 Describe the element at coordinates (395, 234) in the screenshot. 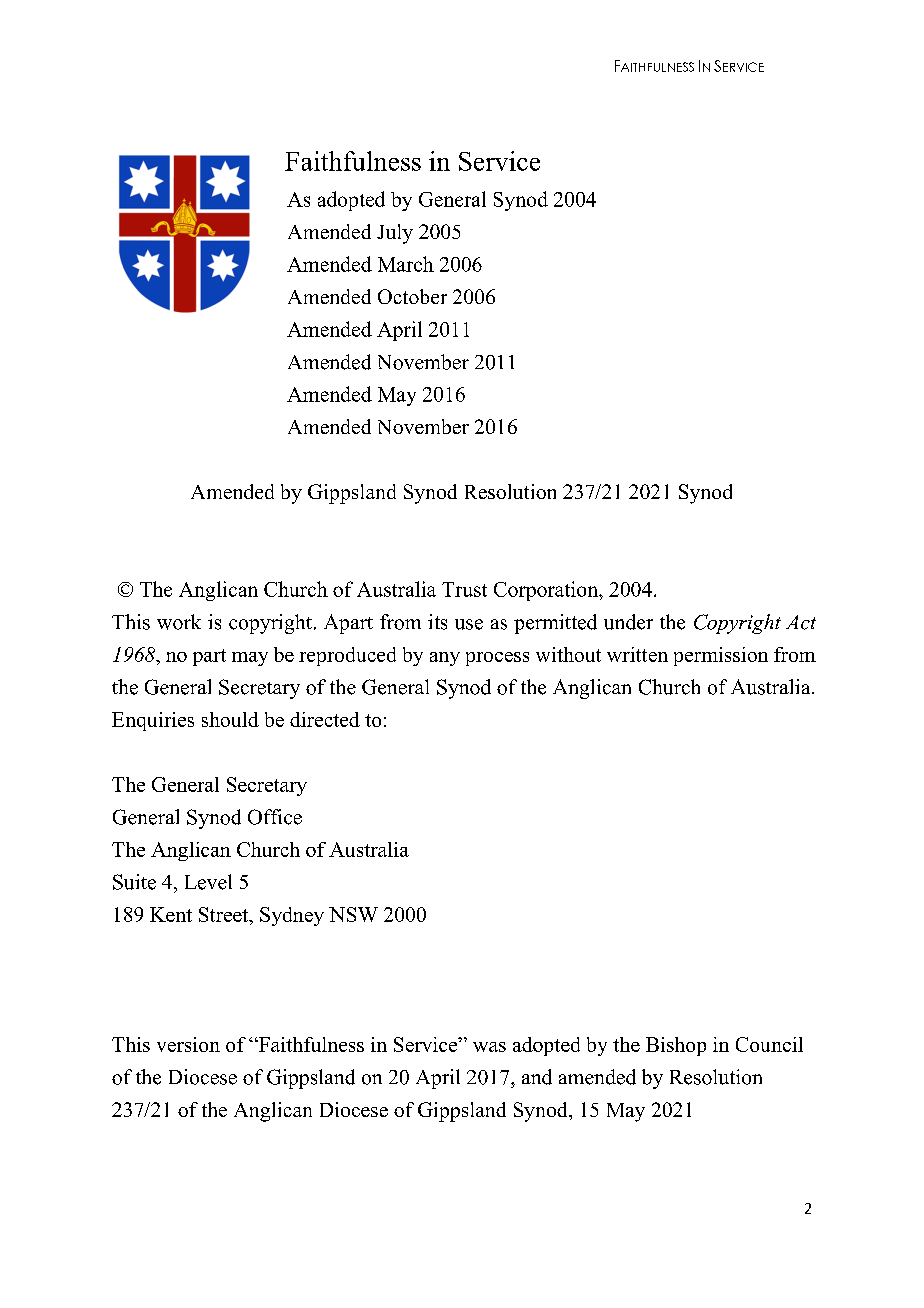

I see `July` at that location.
